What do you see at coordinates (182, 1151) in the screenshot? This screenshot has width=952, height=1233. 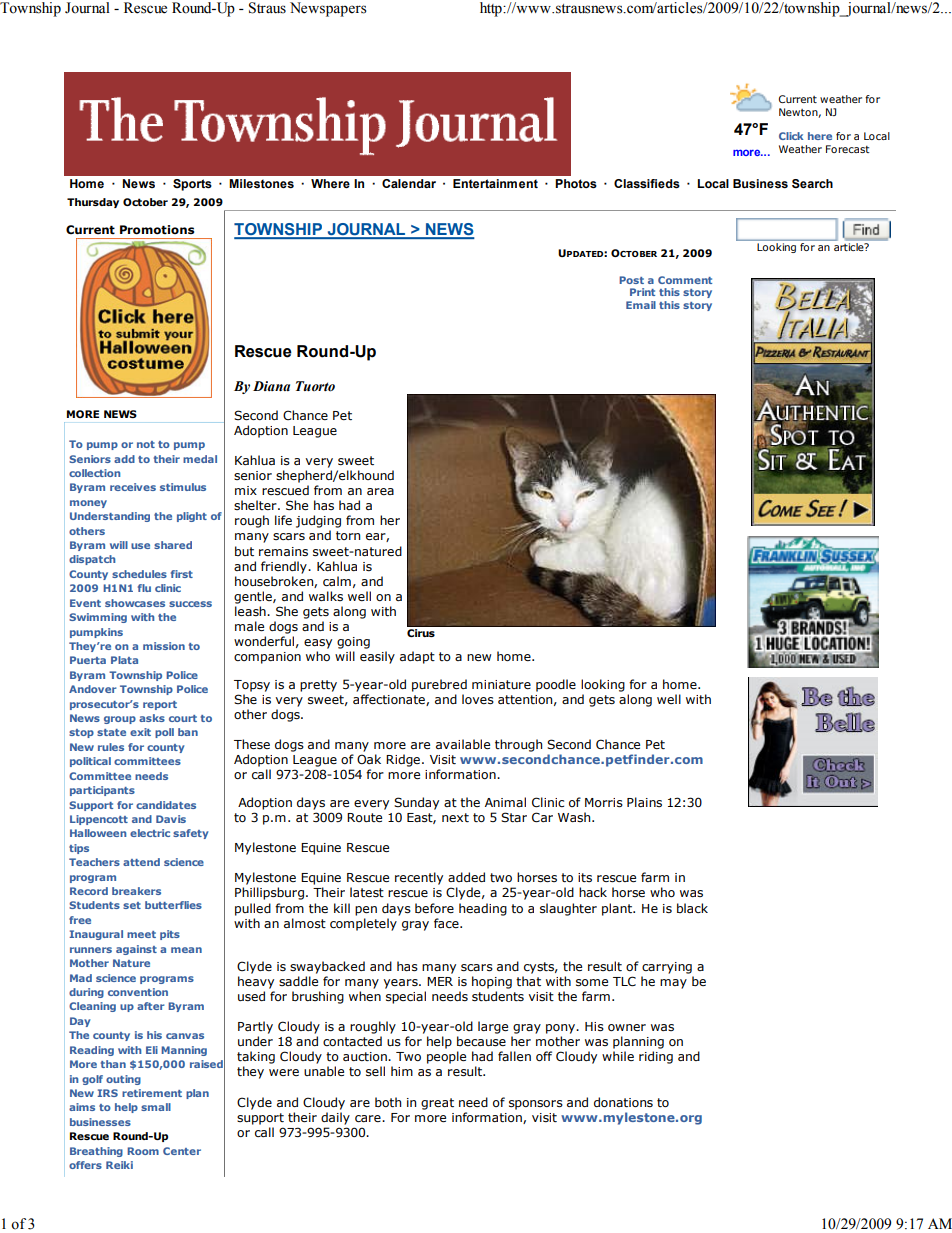 I see `Center` at bounding box center [182, 1151].
